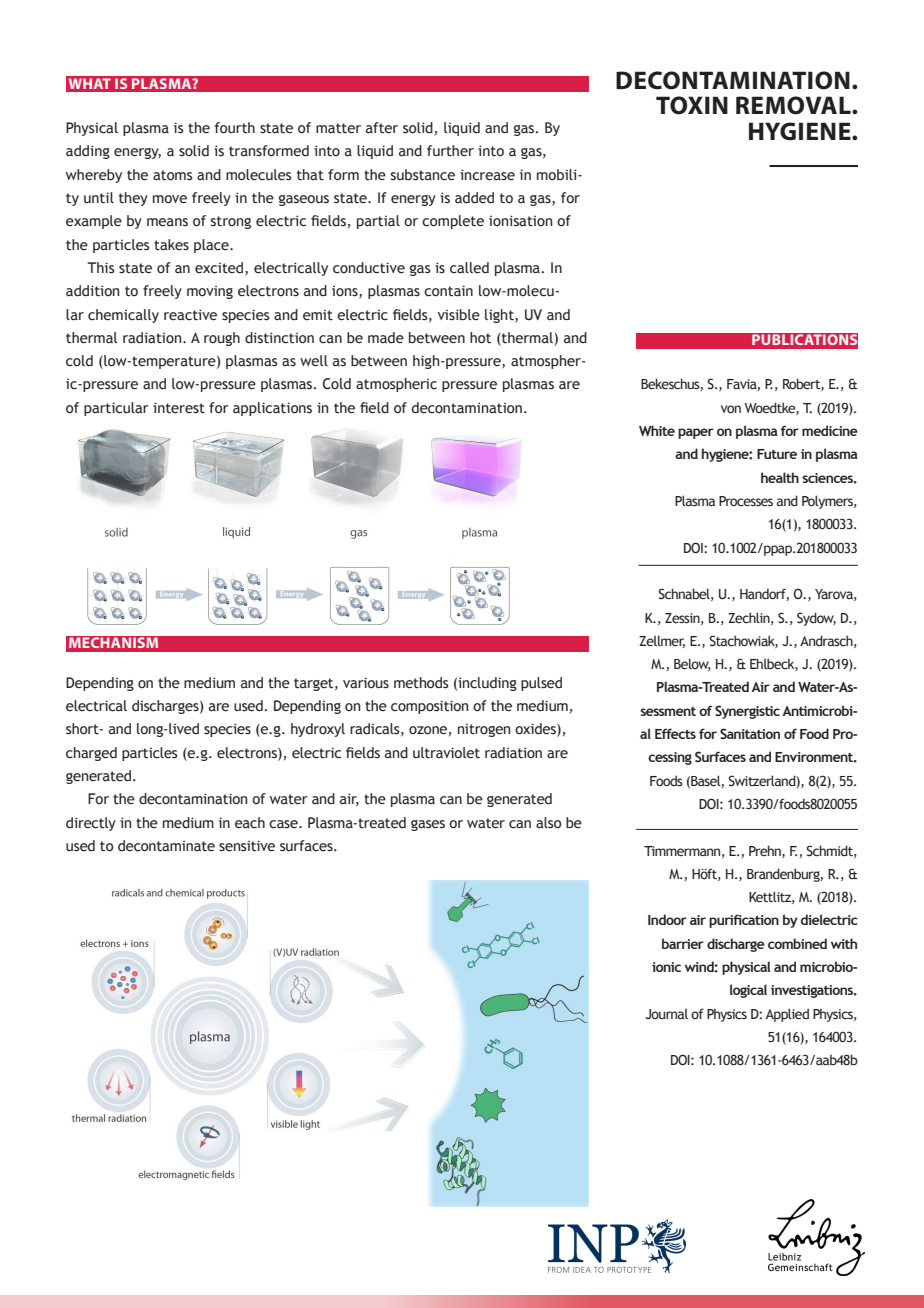  I want to click on various, so click(366, 683).
